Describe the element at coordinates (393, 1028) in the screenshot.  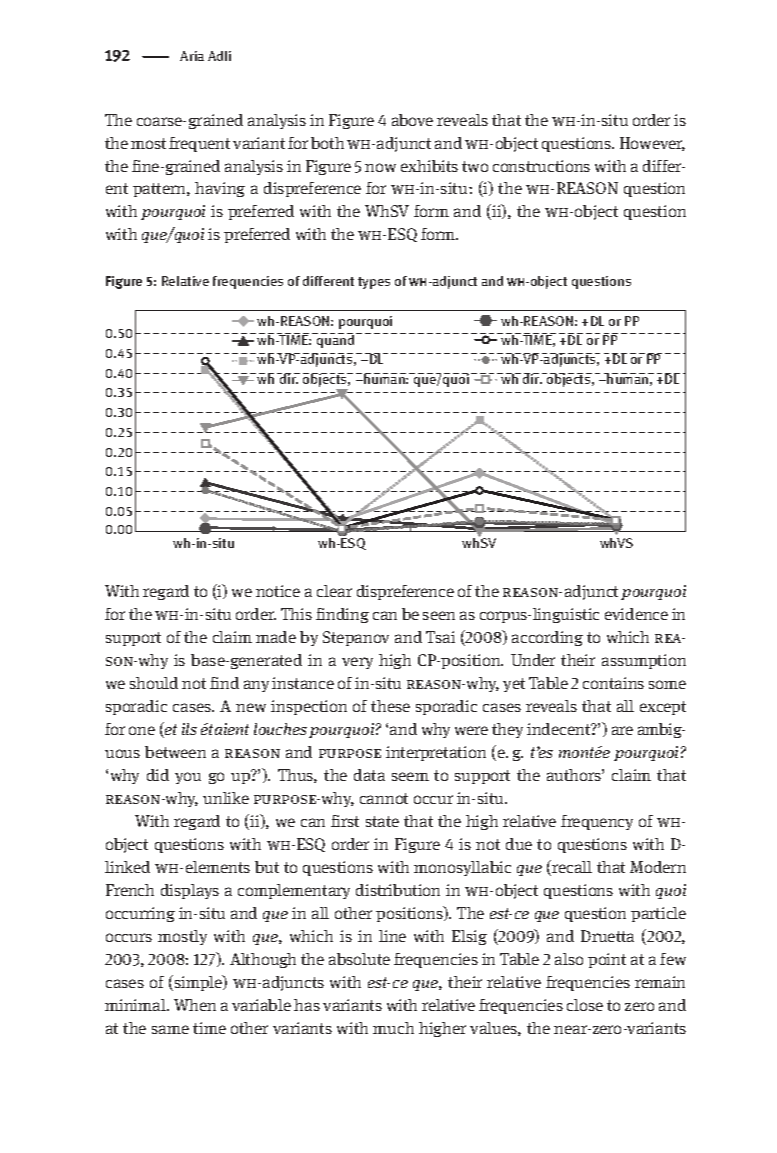
I see `much` at that location.
